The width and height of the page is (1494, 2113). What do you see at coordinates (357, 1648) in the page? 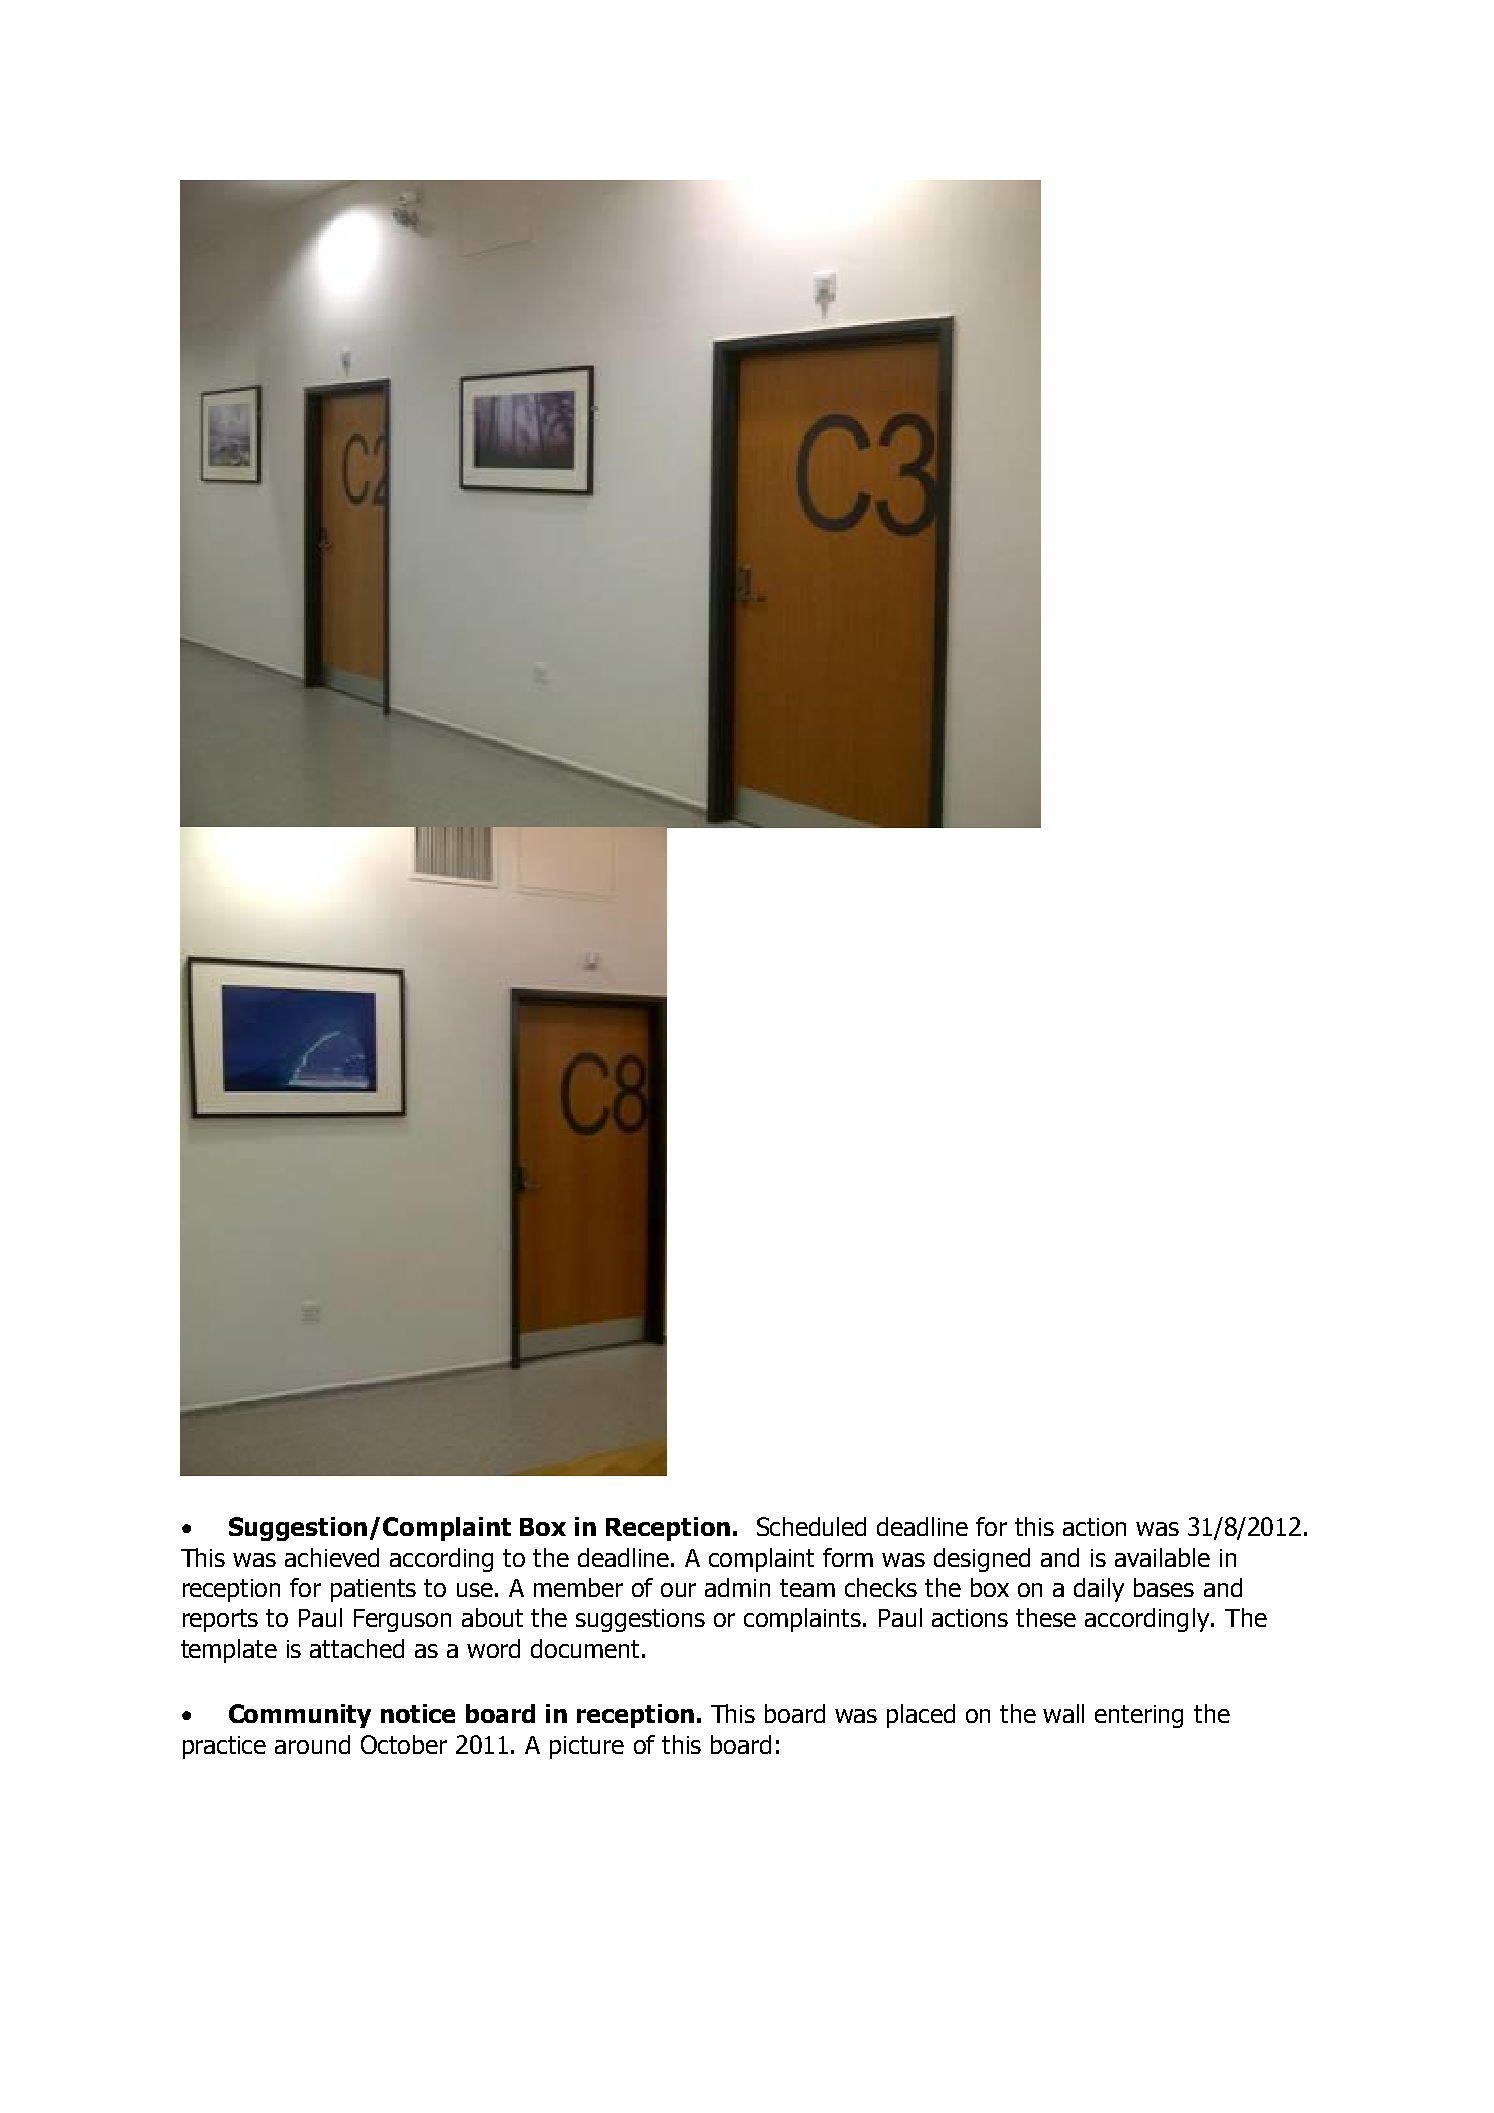
I see `attached` at bounding box center [357, 1648].
